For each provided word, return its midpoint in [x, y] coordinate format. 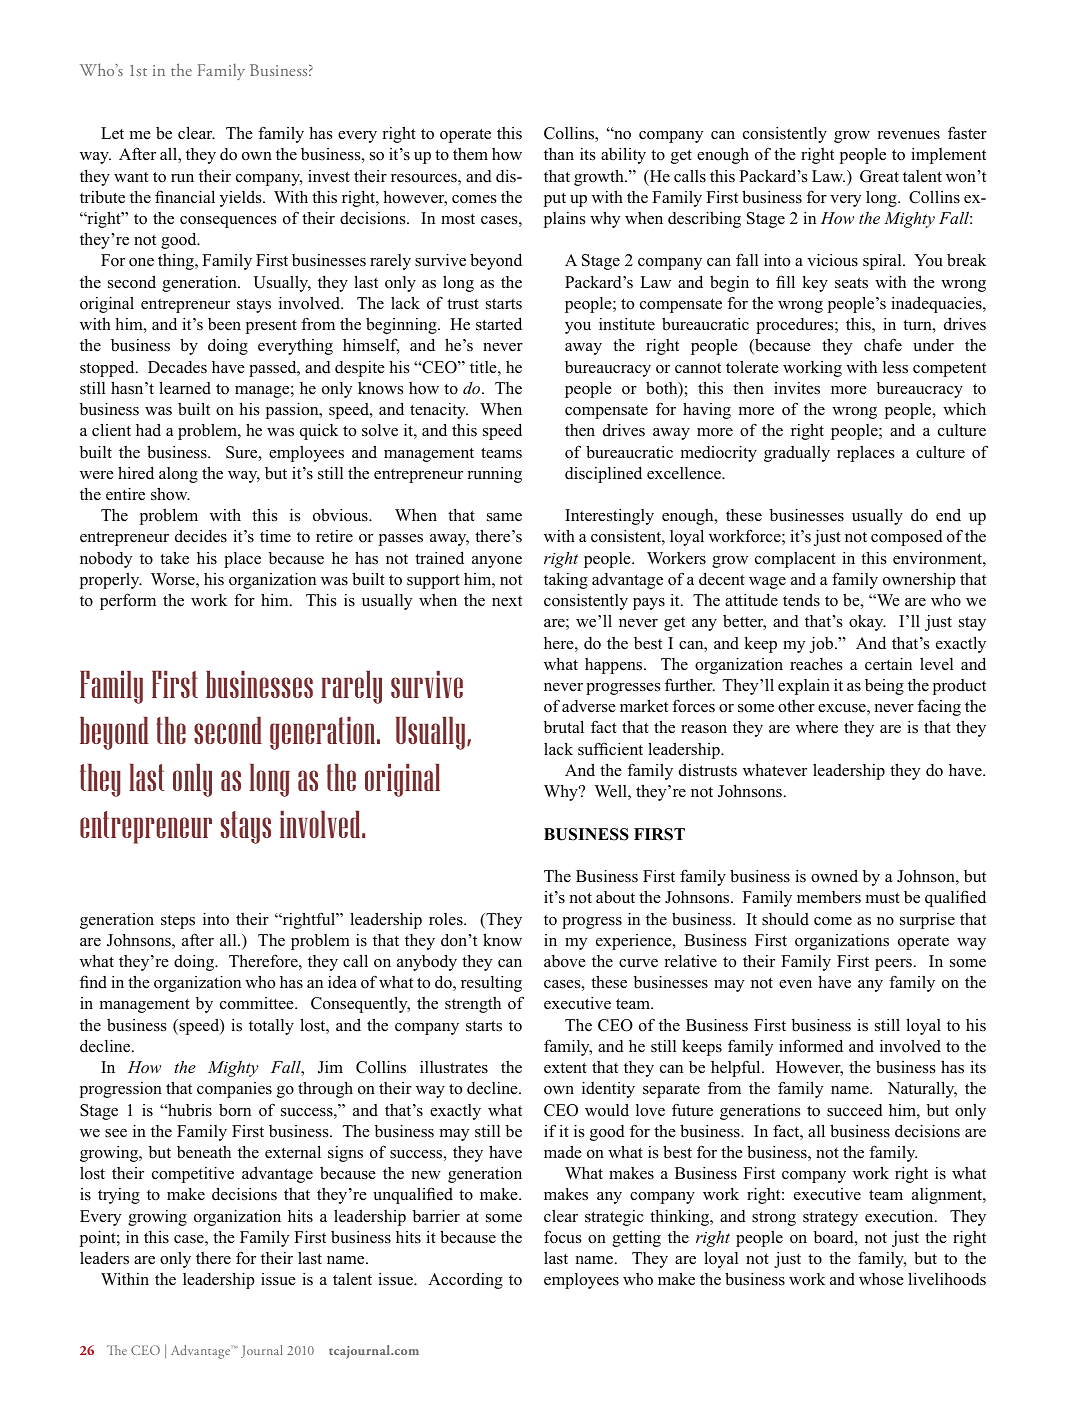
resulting [491, 984]
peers [893, 965]
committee [258, 1003]
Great [879, 176]
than [559, 154]
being [884, 687]
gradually [797, 454]
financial [185, 196]
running [495, 475]
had [148, 429]
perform [128, 601]
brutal [564, 727]
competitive [193, 1175]
